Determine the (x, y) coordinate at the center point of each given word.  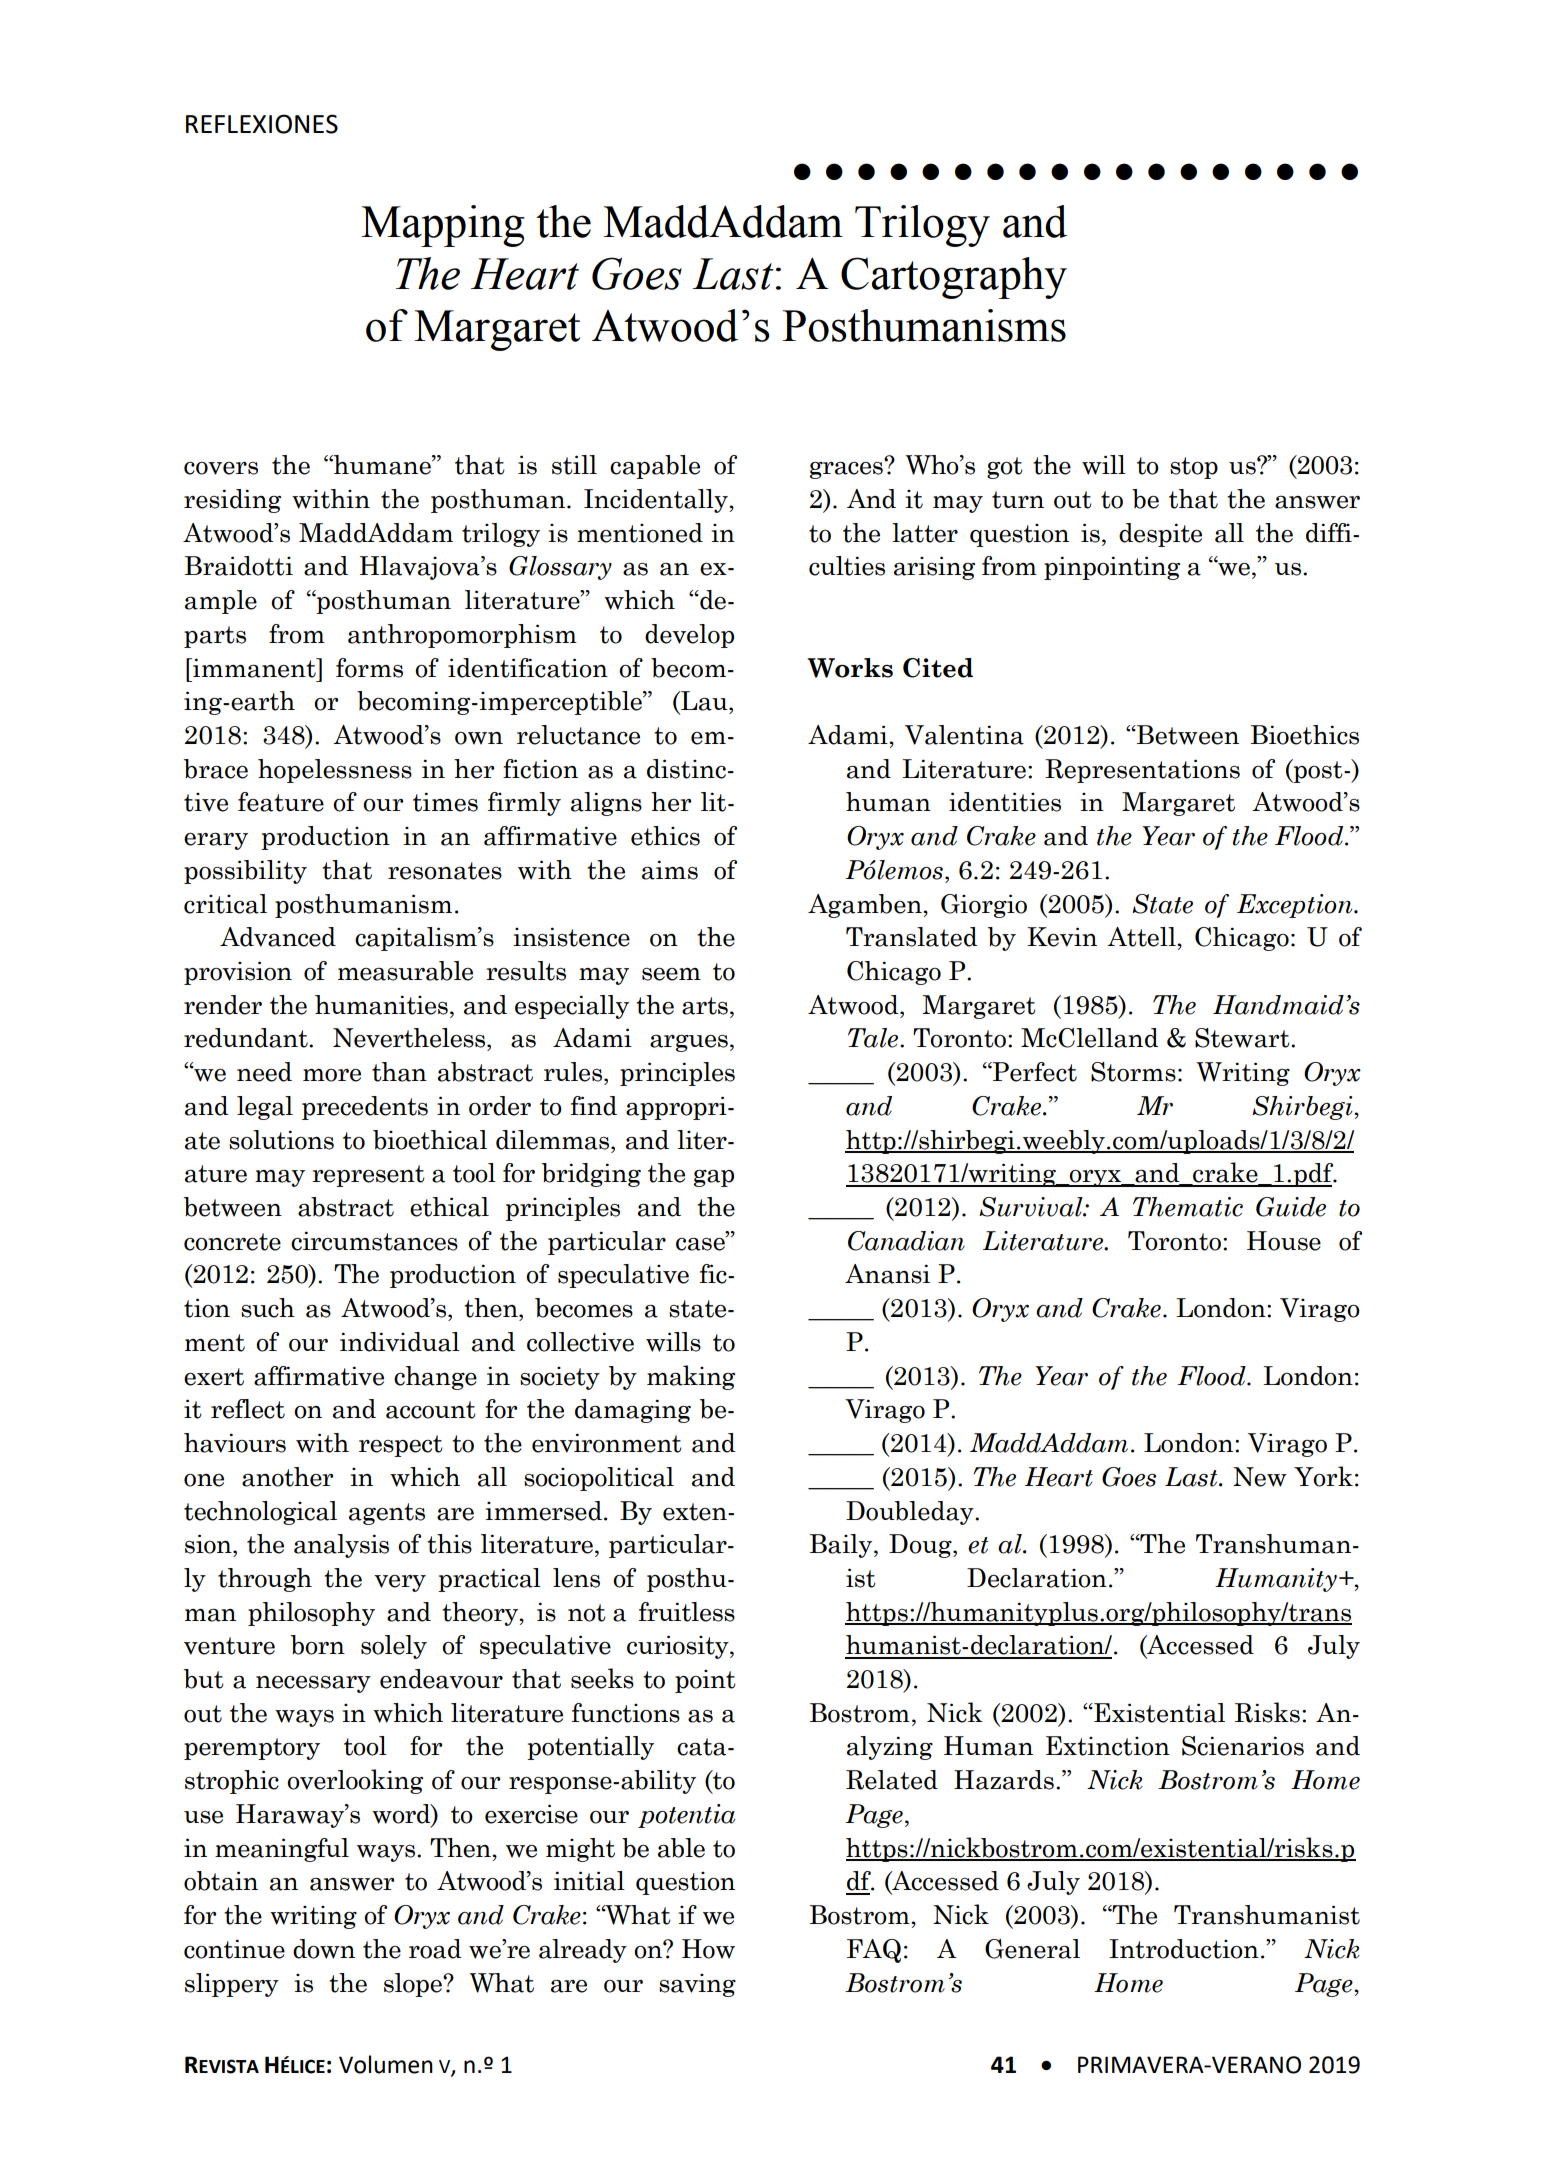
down (324, 1949)
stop (1194, 468)
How (708, 1949)
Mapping (443, 226)
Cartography (954, 278)
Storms (1133, 1072)
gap (714, 1178)
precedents (365, 1108)
